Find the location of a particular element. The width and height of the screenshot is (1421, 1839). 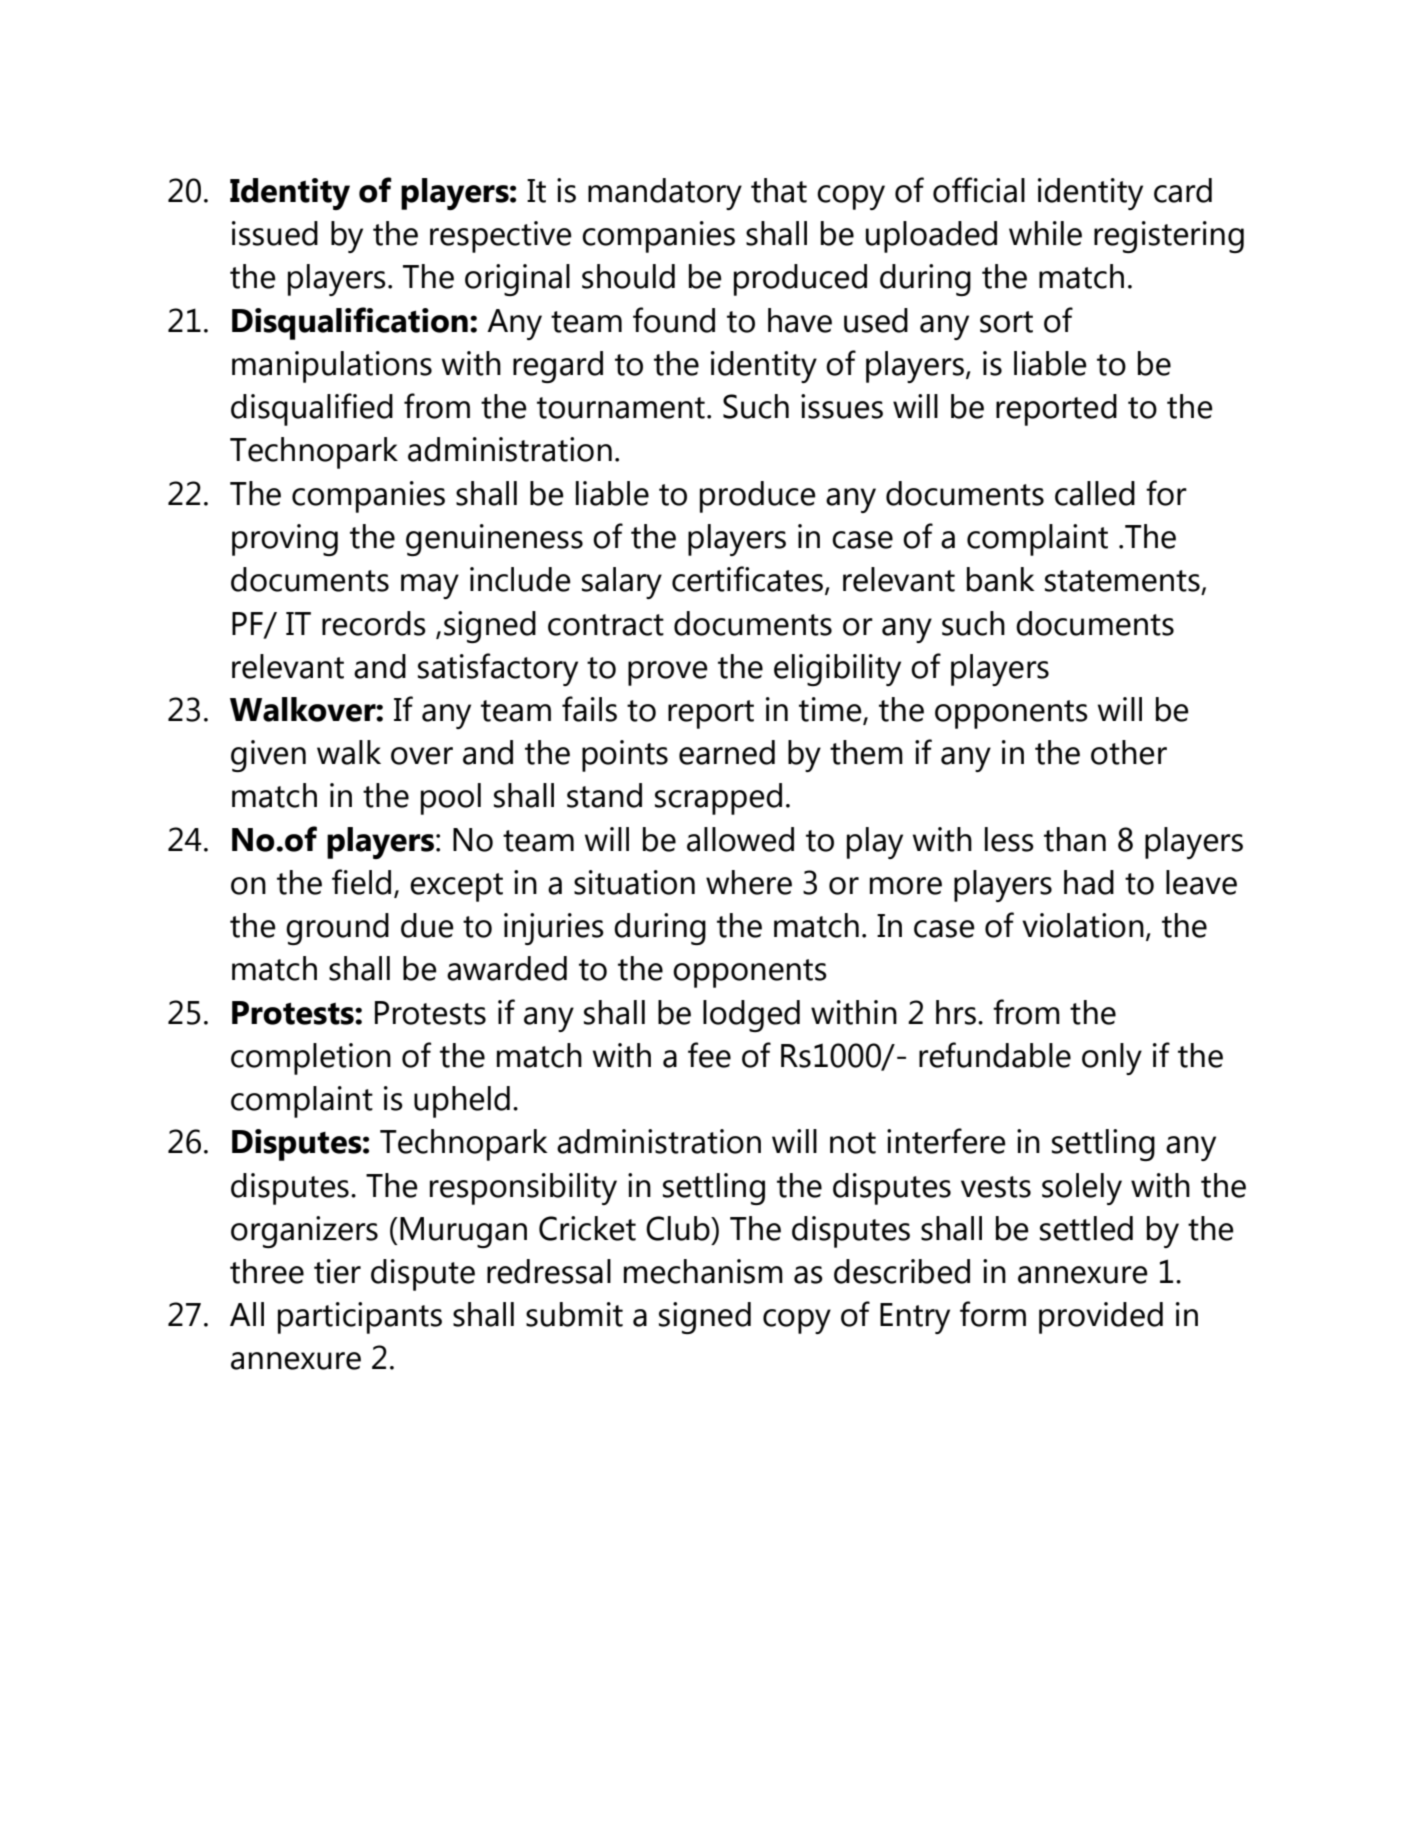

while is located at coordinates (1045, 233).
